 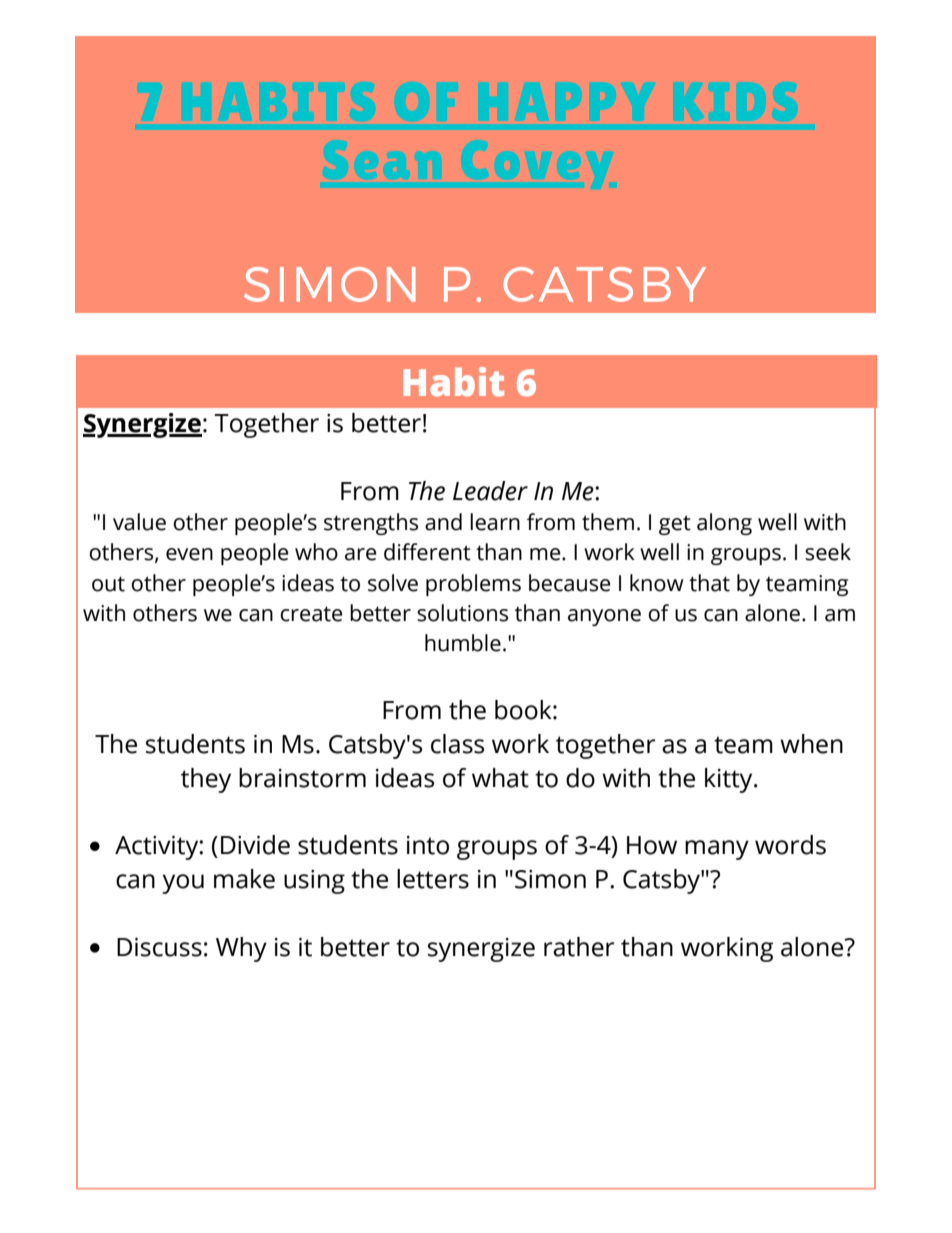 I want to click on along, so click(x=724, y=524).
